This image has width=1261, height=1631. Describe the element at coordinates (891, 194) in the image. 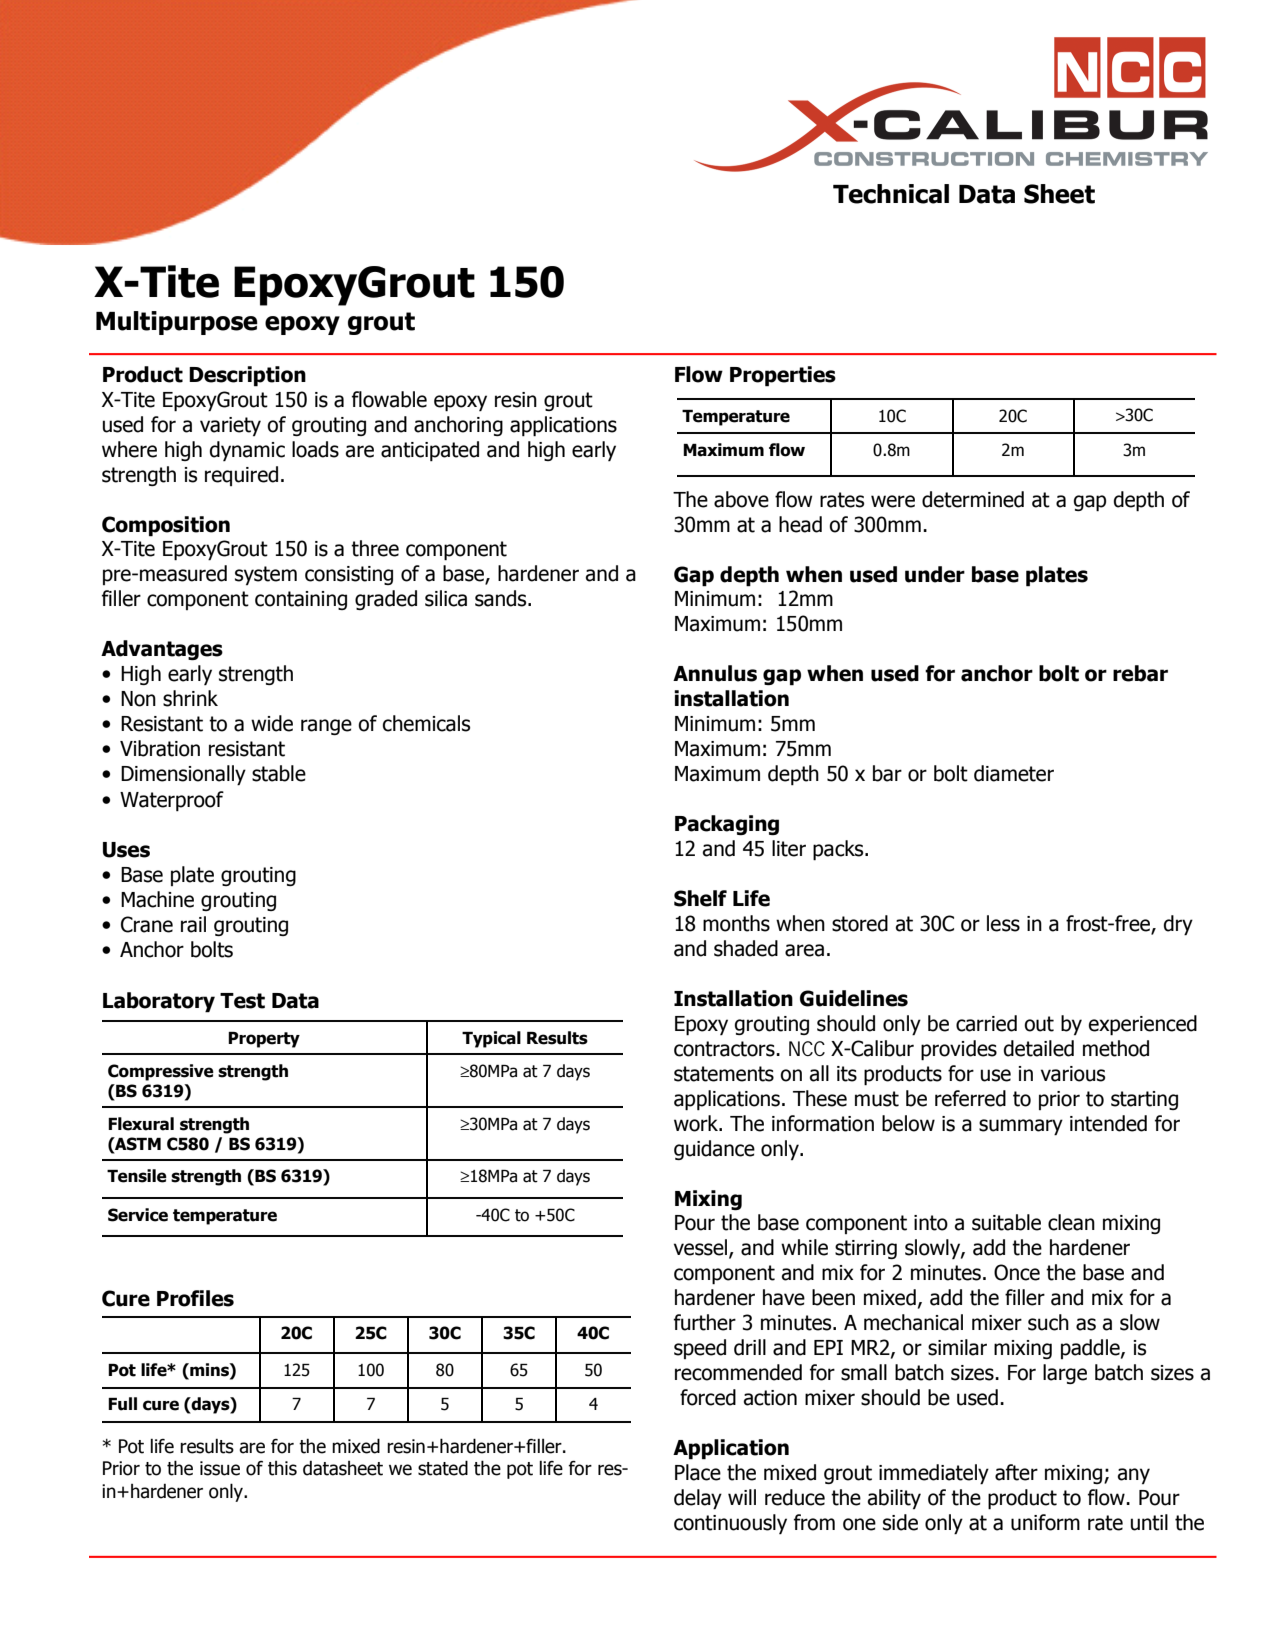

I see `Technical` at that location.
